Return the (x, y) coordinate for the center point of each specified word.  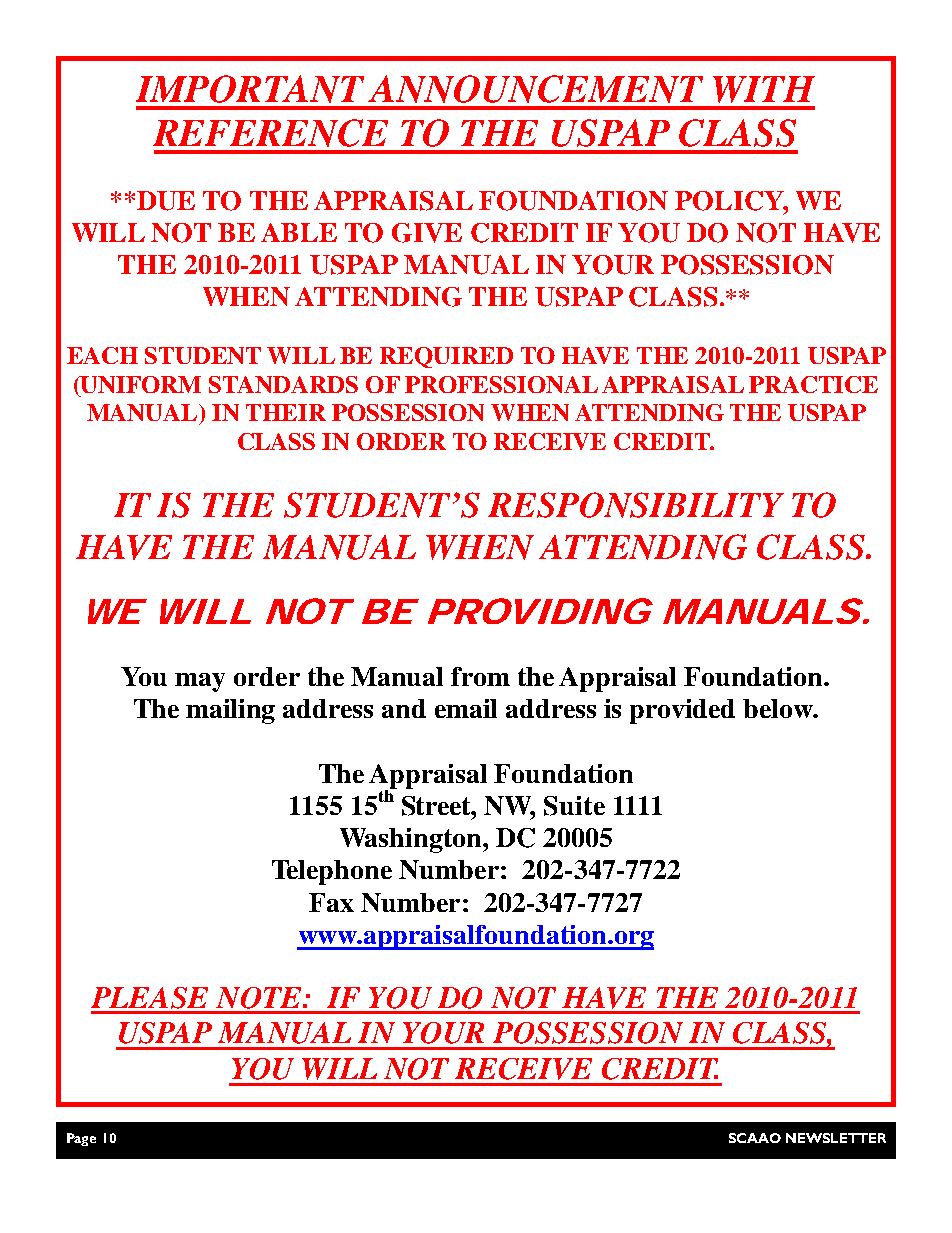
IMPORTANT (250, 89)
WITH (764, 89)
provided (682, 711)
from (480, 676)
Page (81, 1139)
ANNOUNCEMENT (535, 89)
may (200, 682)
